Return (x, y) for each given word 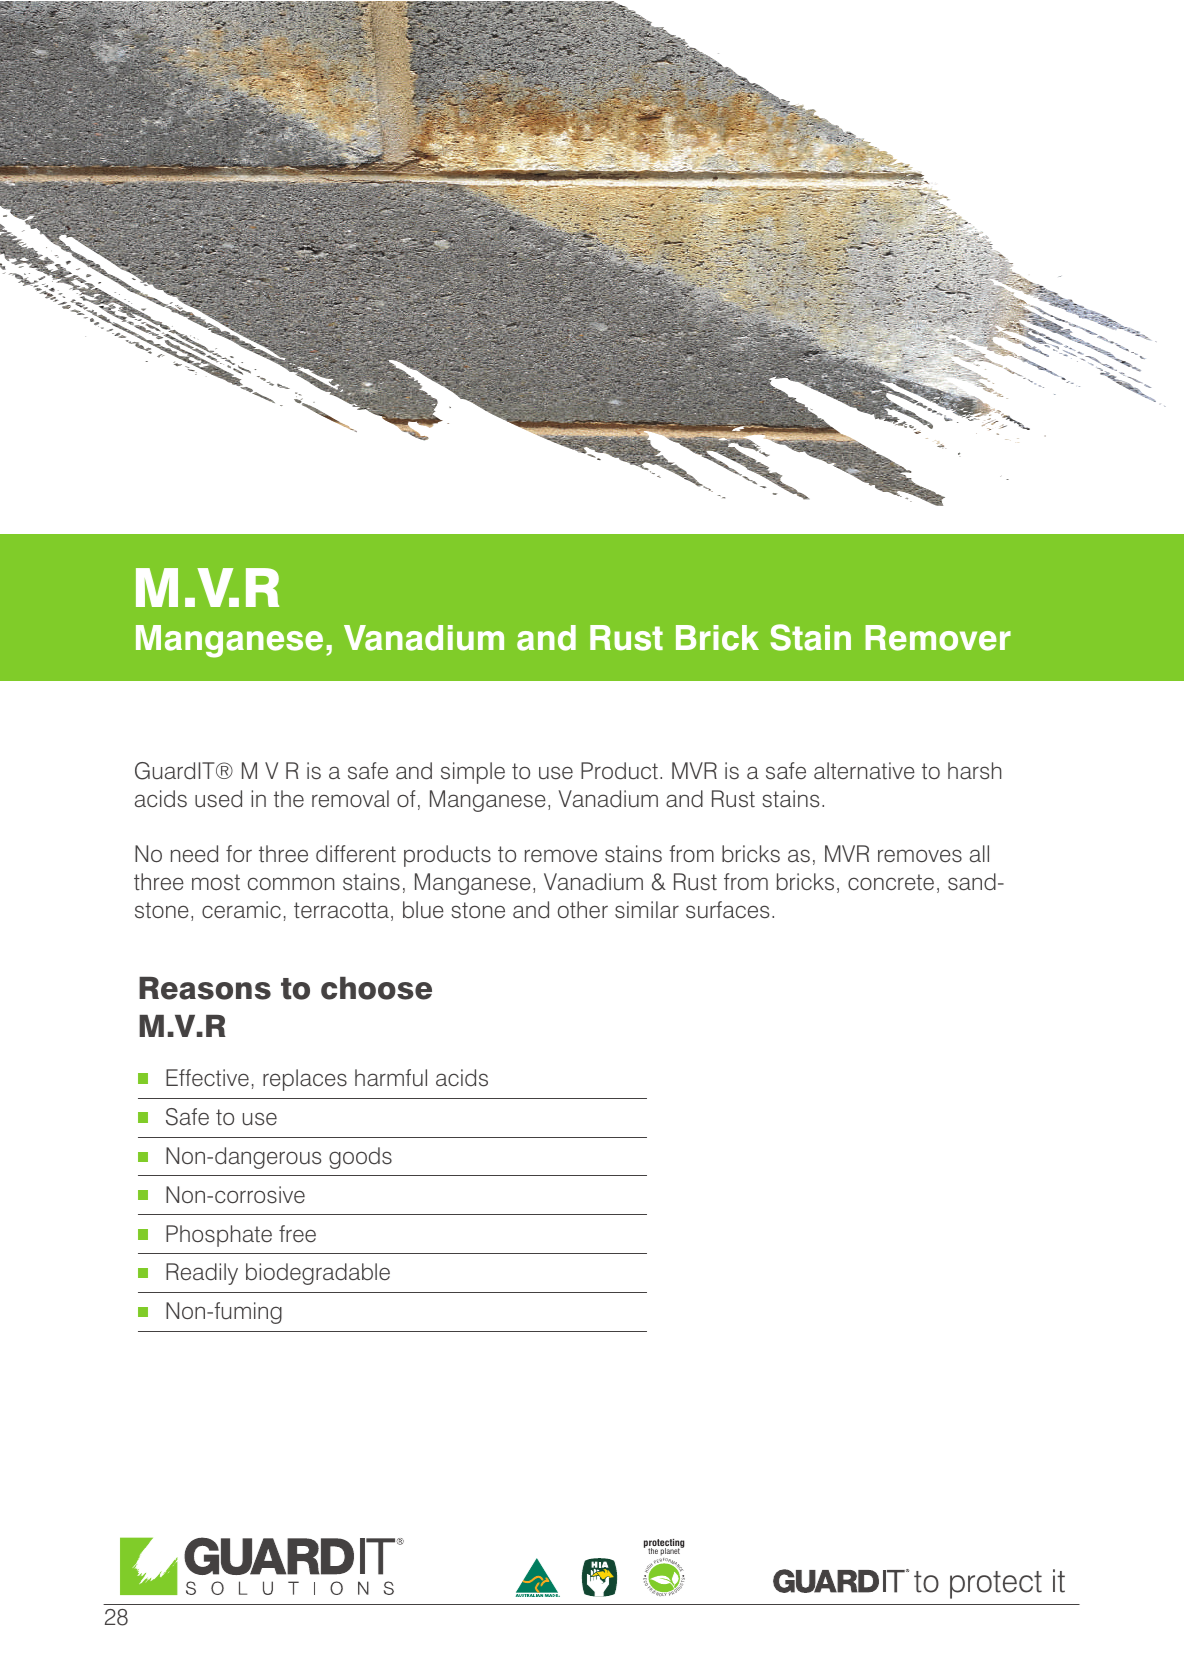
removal (350, 799)
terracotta (341, 910)
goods (360, 1158)
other (583, 910)
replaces (305, 1080)
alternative (864, 771)
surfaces (728, 910)
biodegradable (318, 1274)
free (297, 1234)
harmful (391, 1078)
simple (473, 773)
